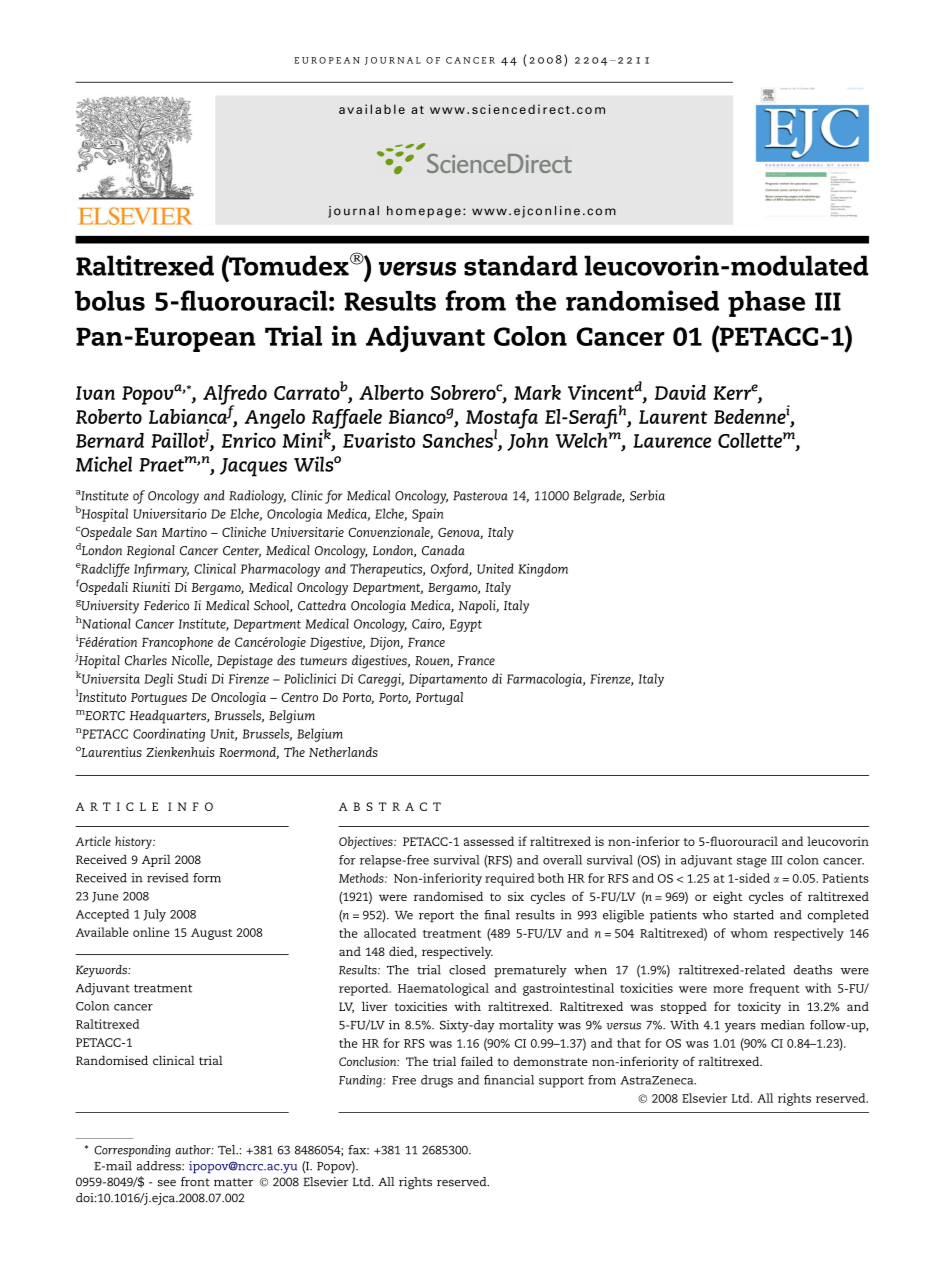 This screenshot has width=952, height=1270. Describe the element at coordinates (160, 1166) in the screenshot. I see `address` at that location.
